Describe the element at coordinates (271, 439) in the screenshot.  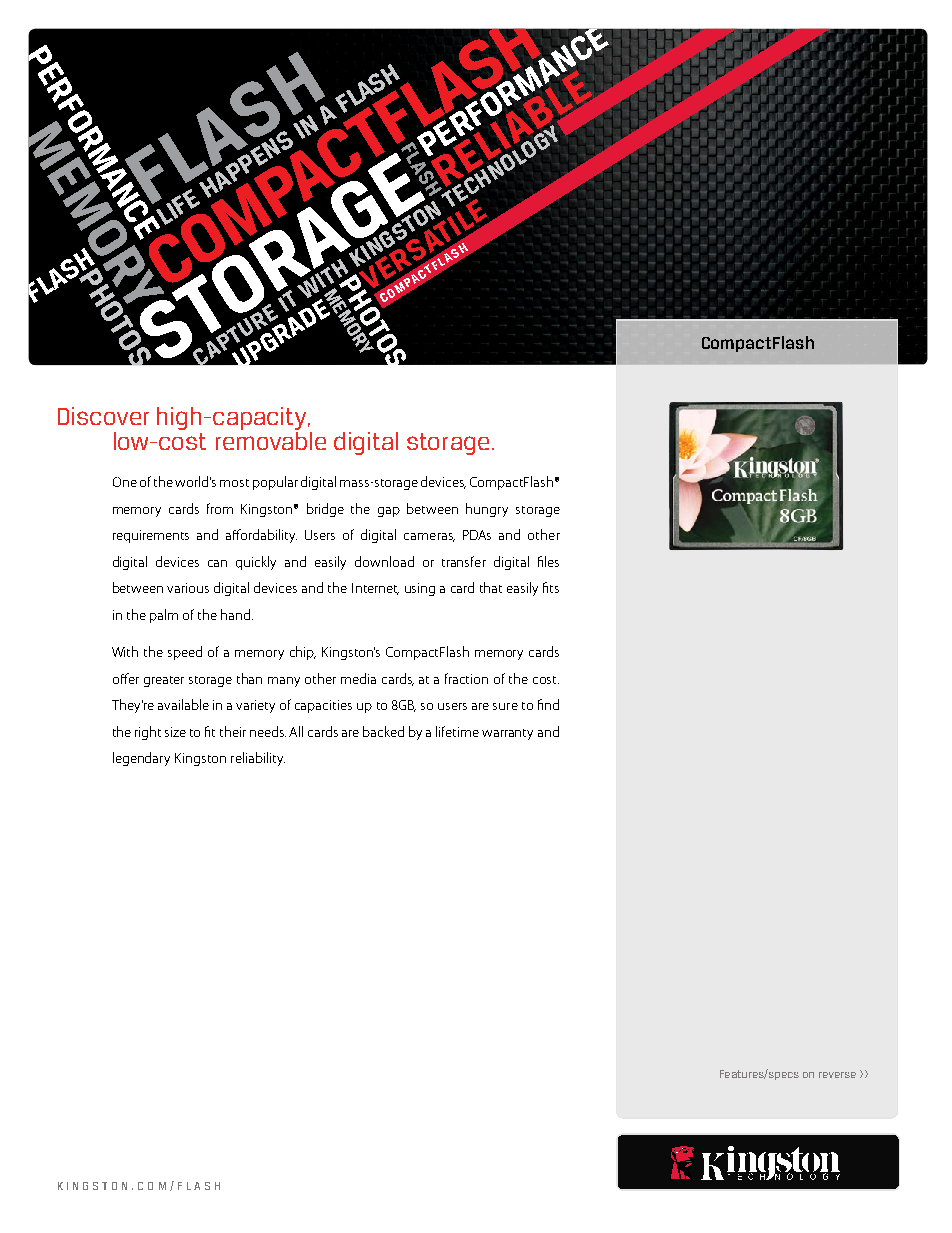
I see `removable` at that location.
